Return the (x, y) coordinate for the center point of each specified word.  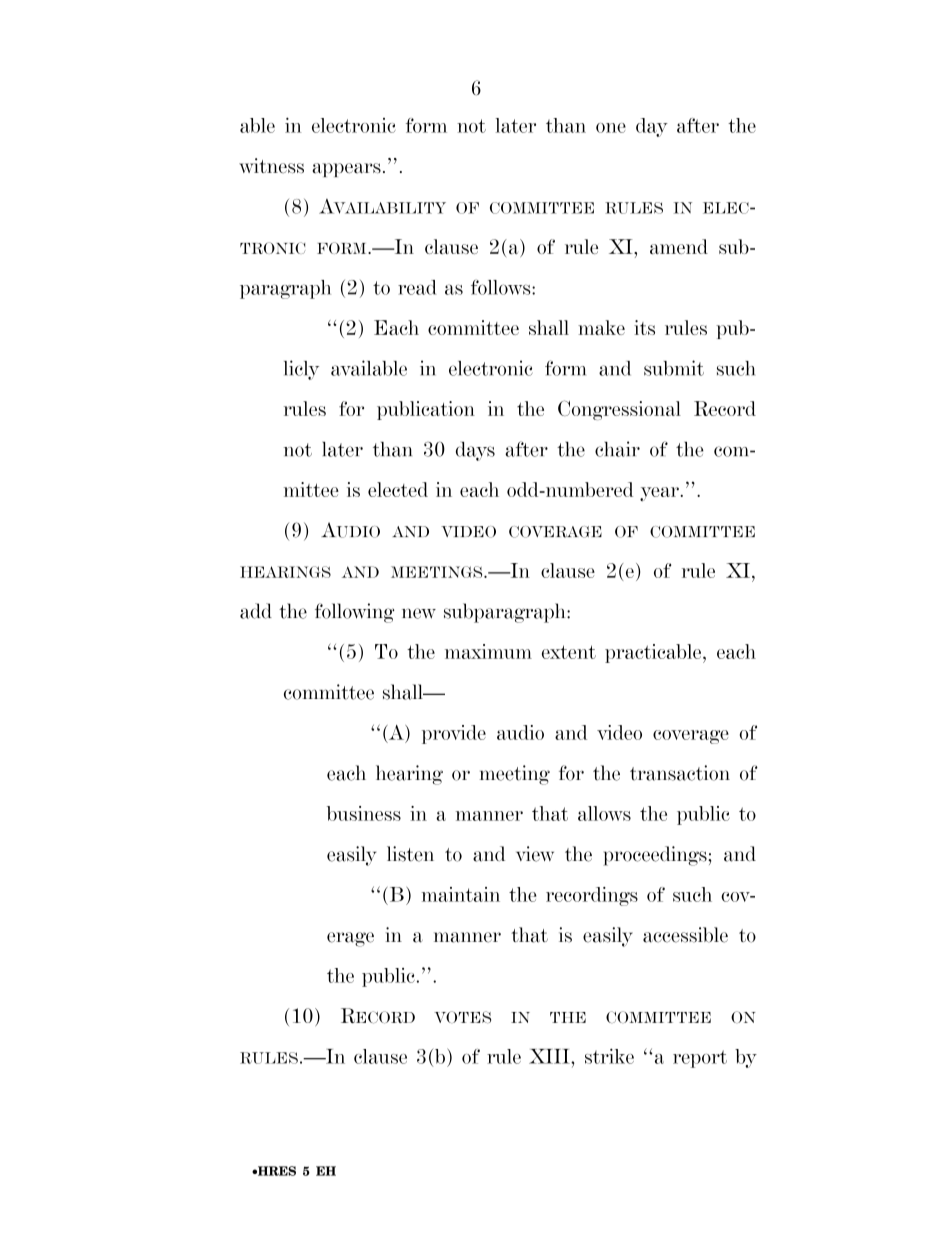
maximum (488, 651)
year (660, 494)
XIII (550, 1056)
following (354, 613)
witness (271, 166)
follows (502, 287)
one (611, 128)
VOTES (462, 1017)
